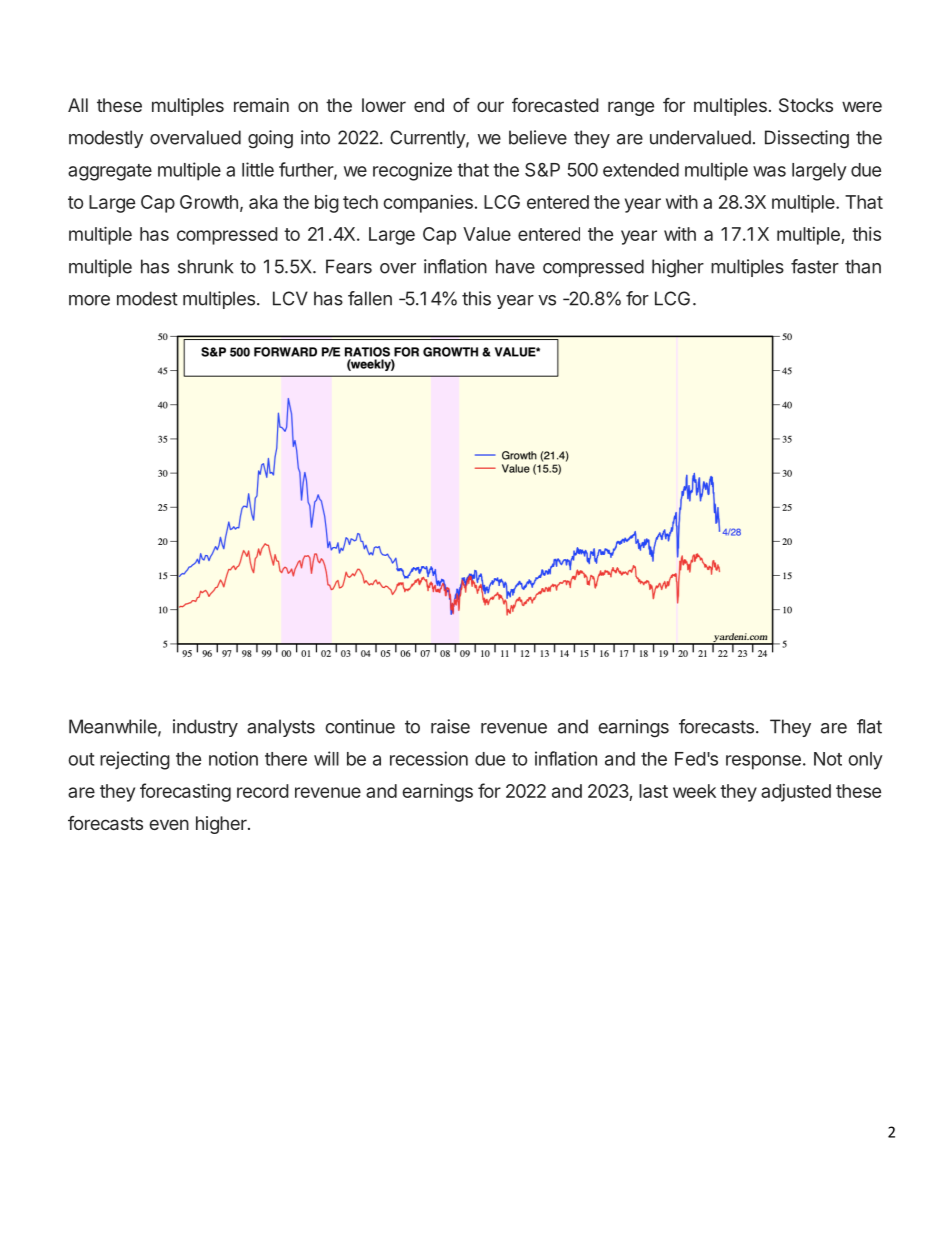 Image resolution: width=952 pixels, height=1233 pixels. I want to click on fallen, so click(370, 298).
